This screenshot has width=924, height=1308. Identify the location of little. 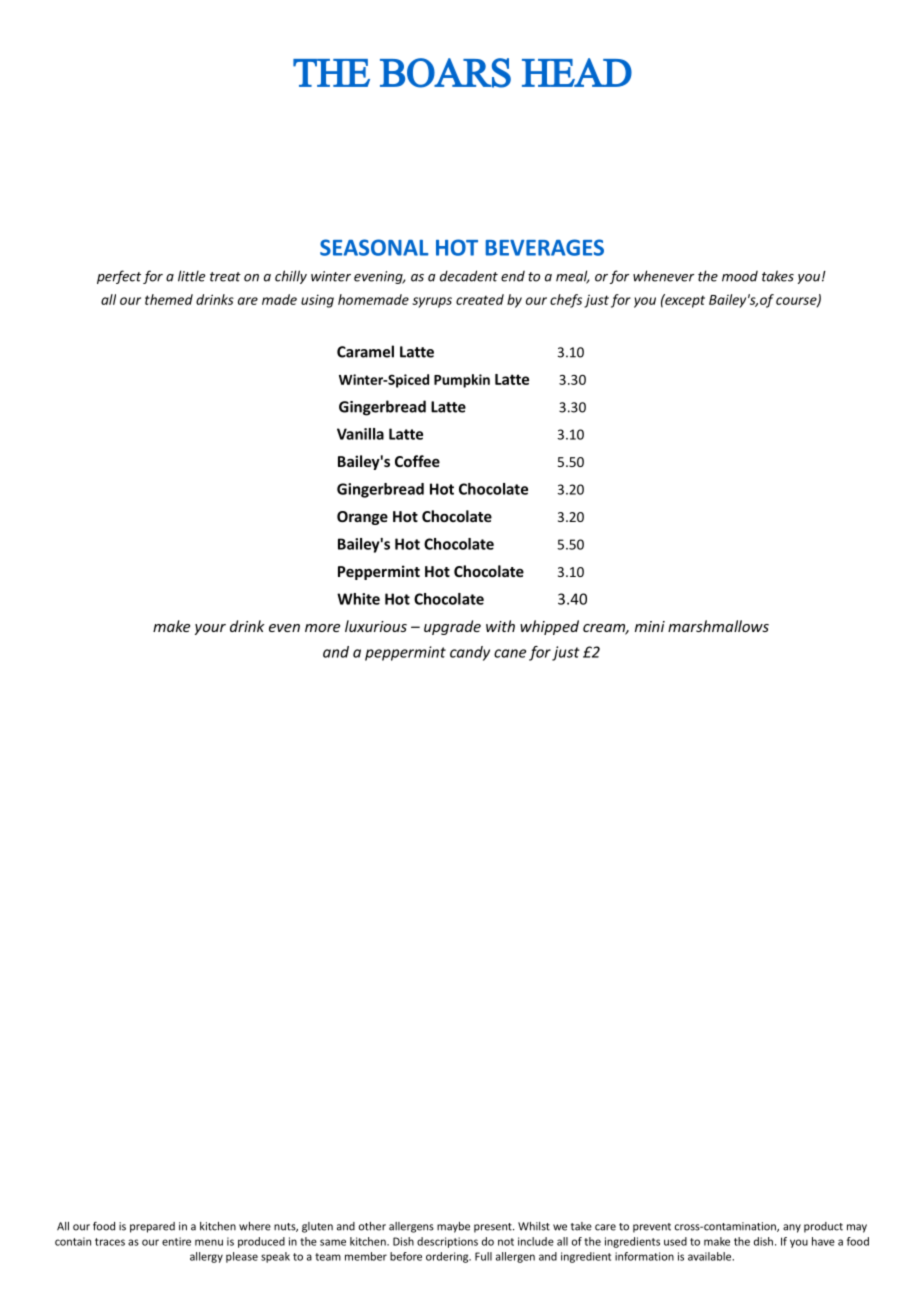
(192, 276).
